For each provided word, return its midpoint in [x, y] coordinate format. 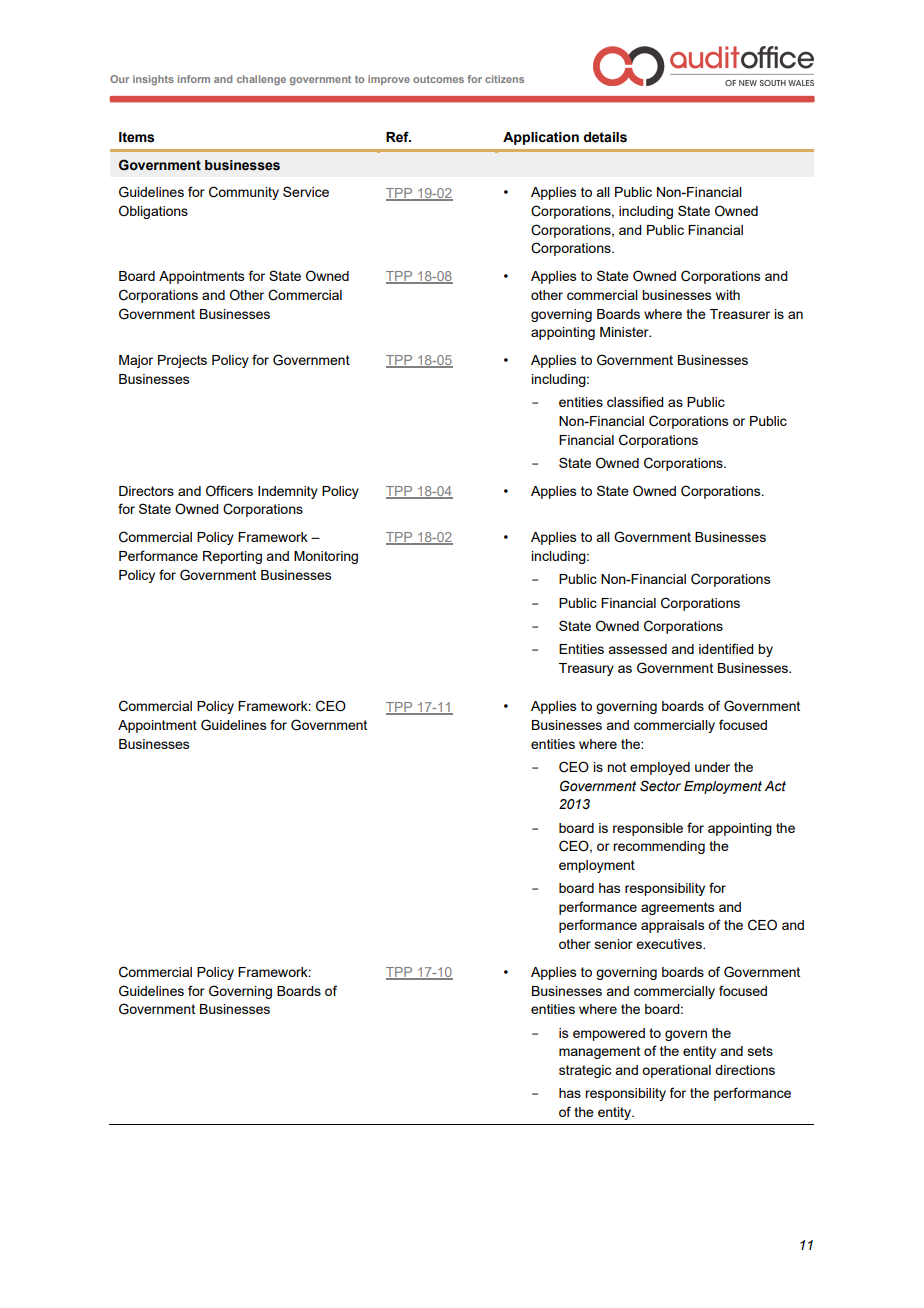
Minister [625, 332]
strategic [585, 1071]
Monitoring [326, 557]
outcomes [438, 79]
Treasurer [740, 314]
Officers [229, 491]
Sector [660, 786]
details [605, 137]
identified [726, 648]
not [616, 767]
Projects [182, 361]
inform [194, 79]
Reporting [232, 557]
